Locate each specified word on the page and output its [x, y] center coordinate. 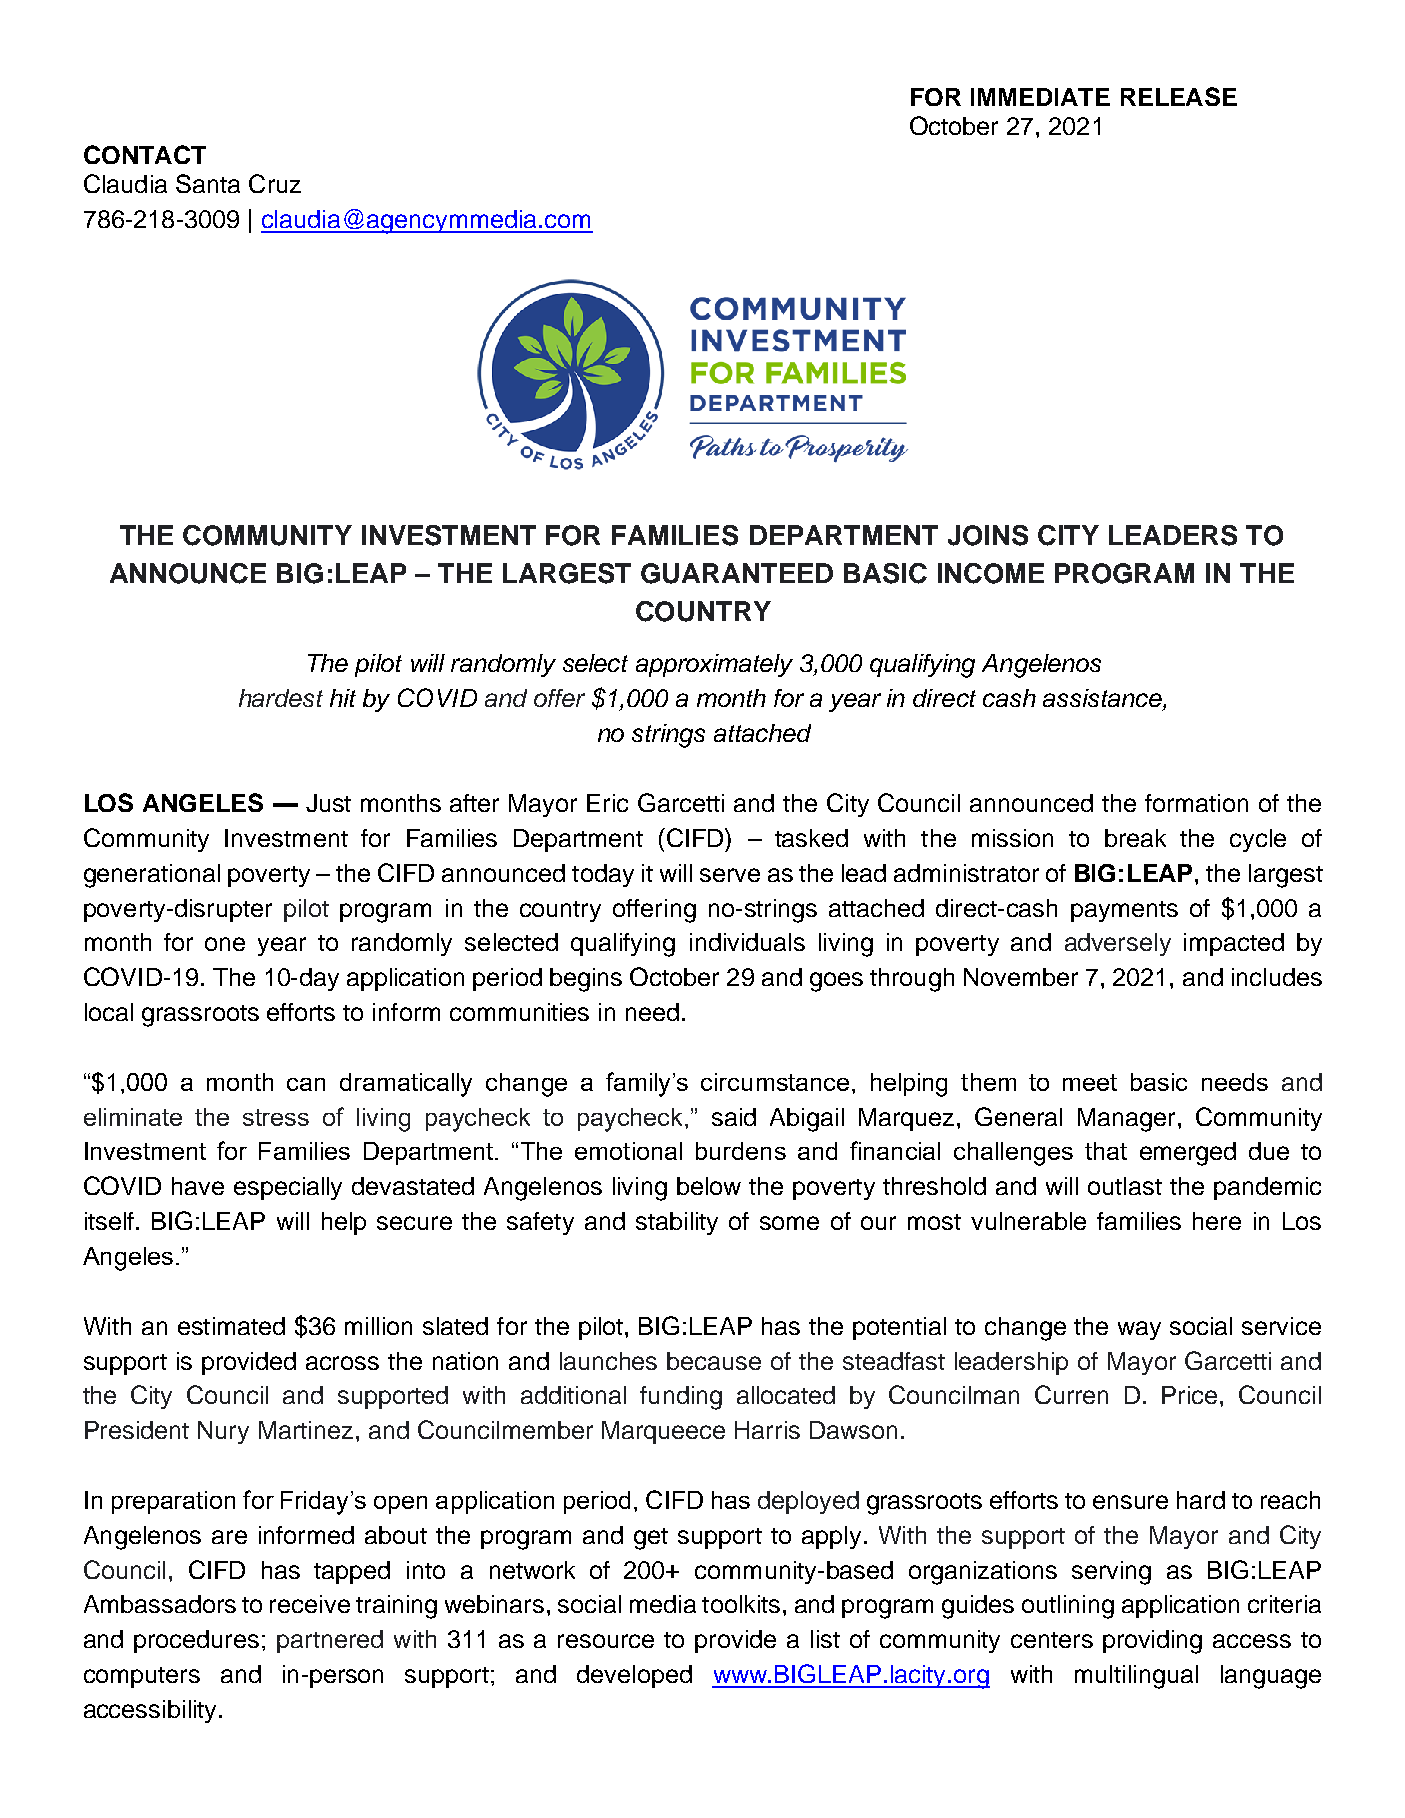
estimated [231, 1326]
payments [1124, 911]
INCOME [991, 573]
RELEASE [1179, 96]
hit [343, 698]
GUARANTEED [737, 573]
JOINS [988, 535]
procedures [196, 1641]
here [1217, 1221]
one [225, 944]
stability [677, 1223]
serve [730, 875]
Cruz [275, 183]
